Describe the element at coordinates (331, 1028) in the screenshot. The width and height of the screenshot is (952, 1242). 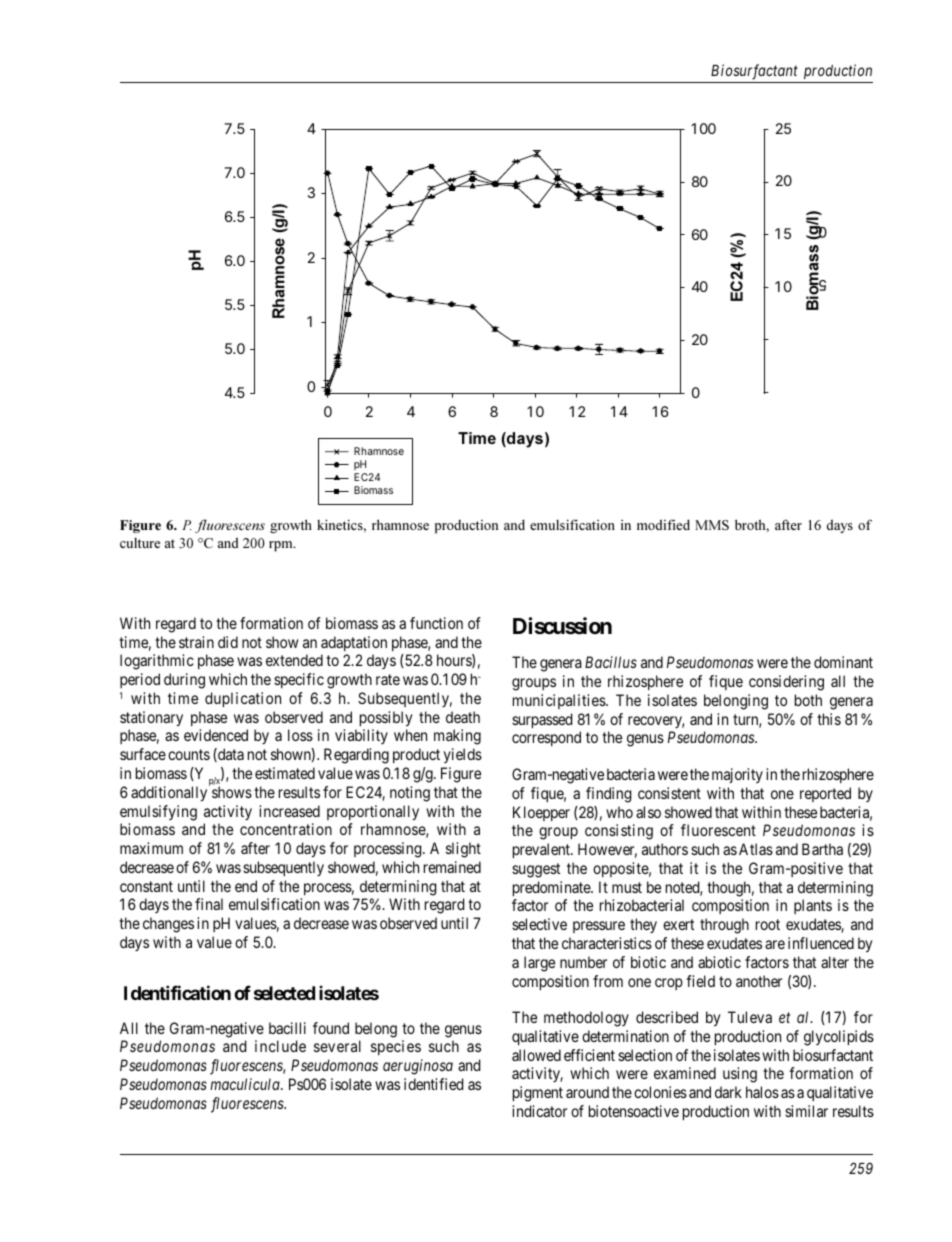
I see `found` at that location.
